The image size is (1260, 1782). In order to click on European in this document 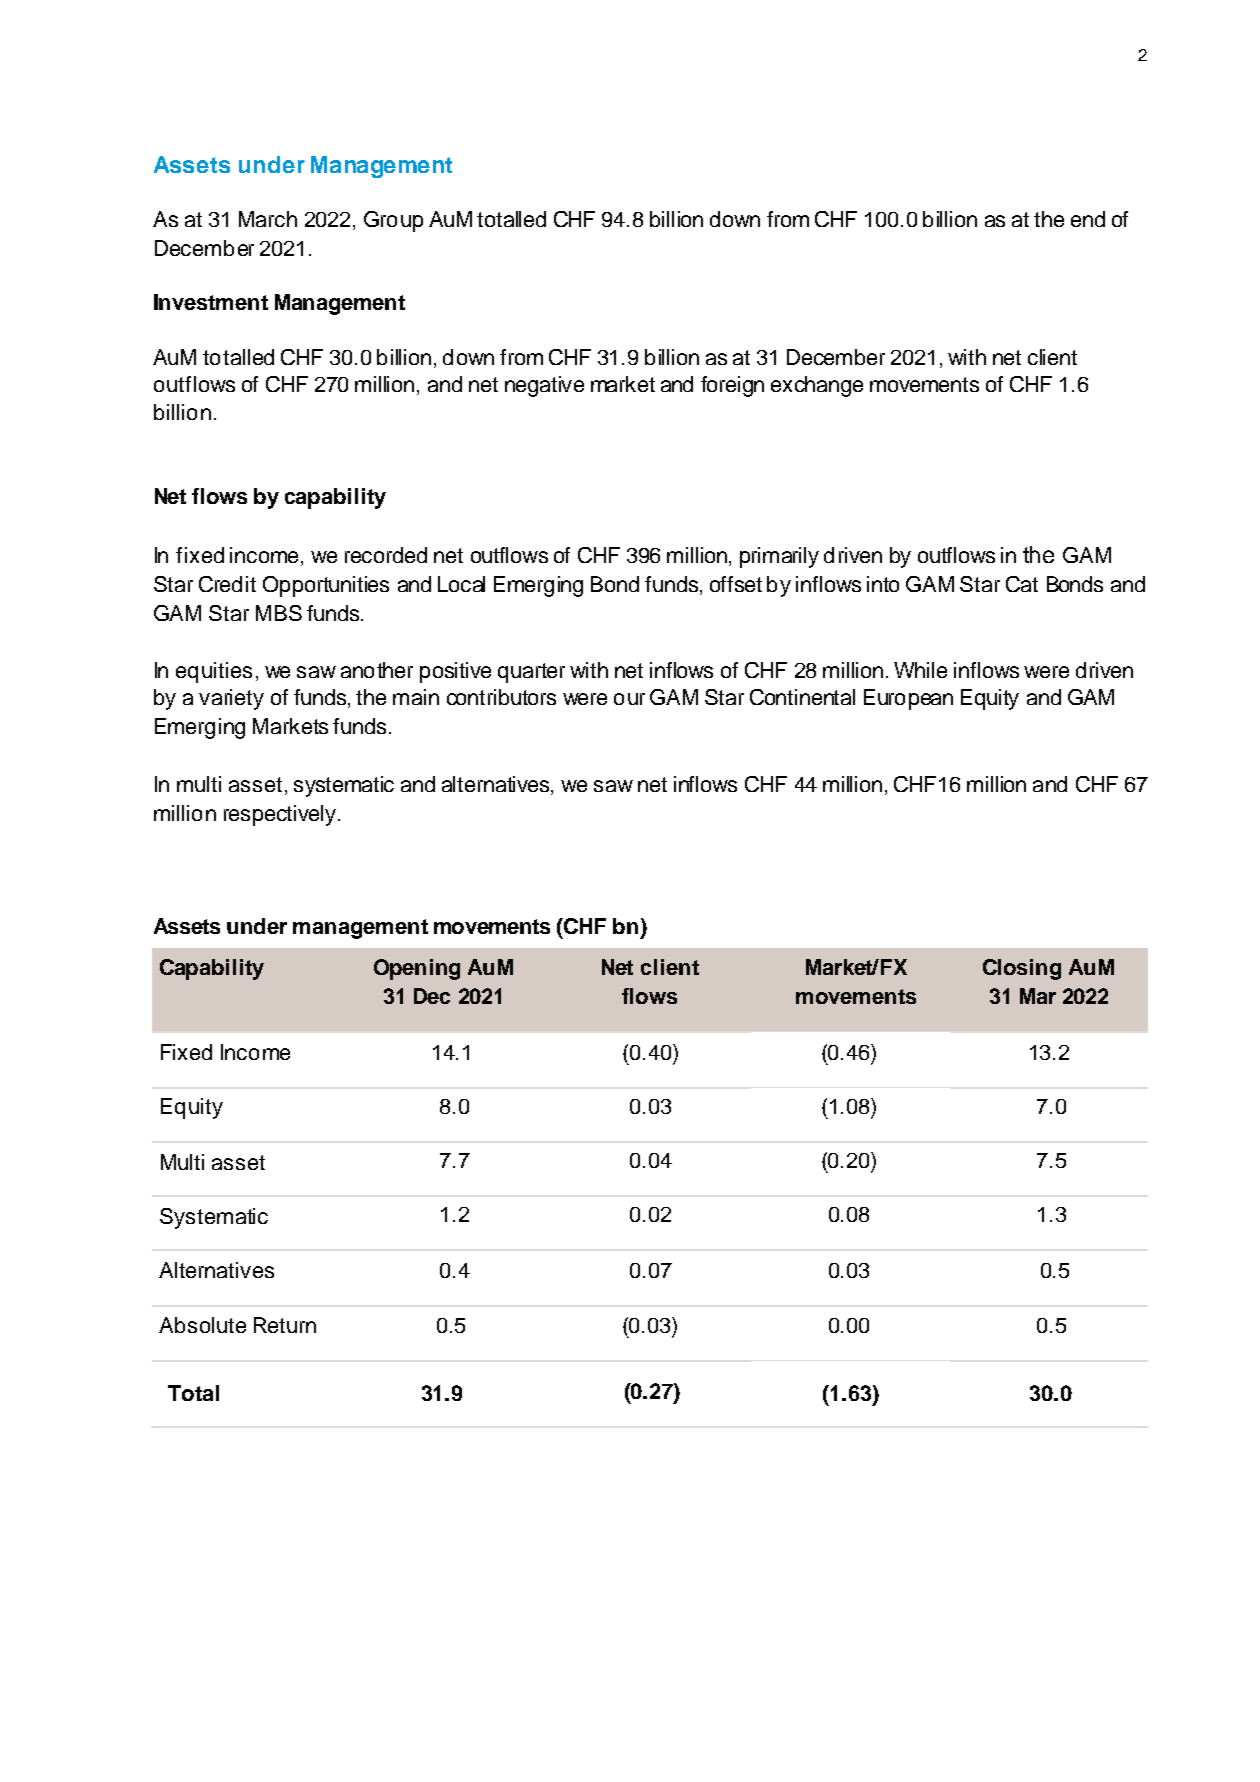, I will do `click(908, 699)`.
